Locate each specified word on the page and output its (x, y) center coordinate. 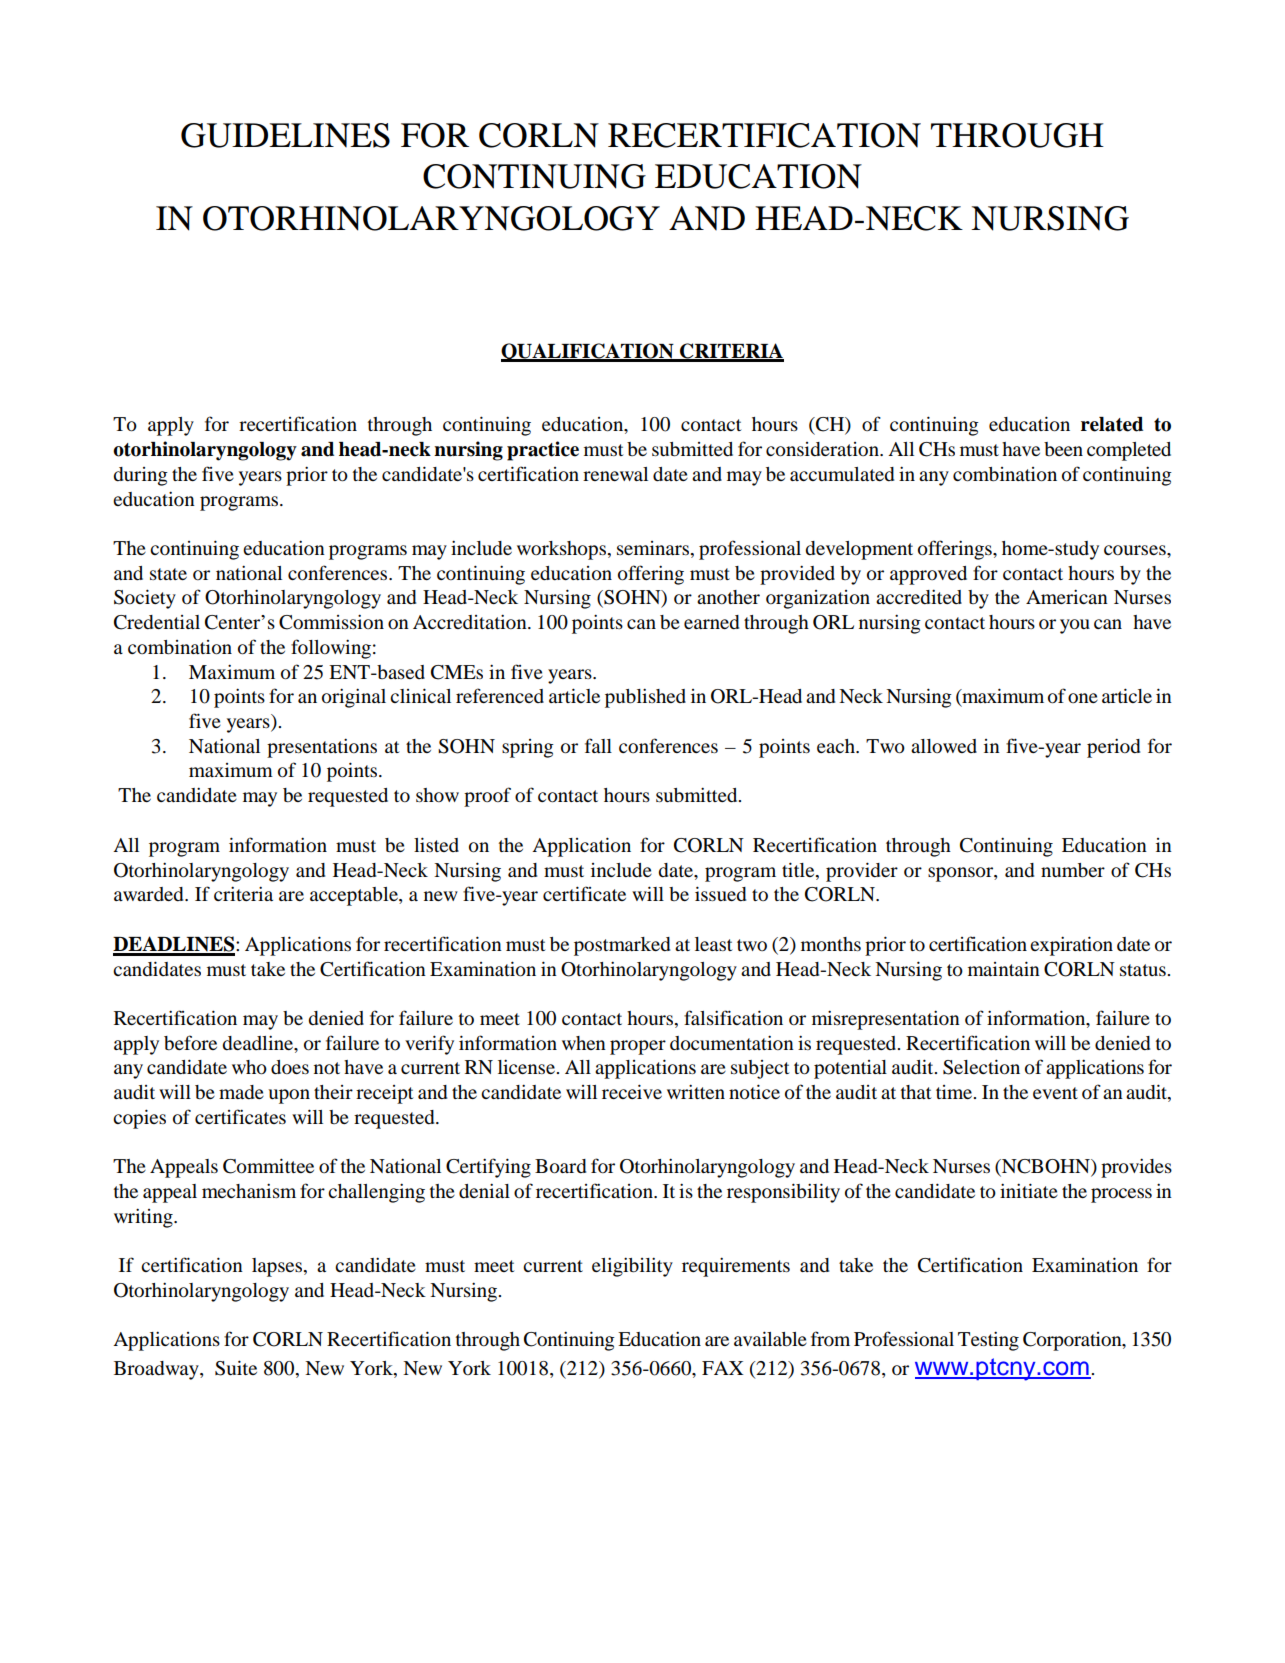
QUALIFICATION (588, 352)
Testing (988, 1341)
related (1112, 424)
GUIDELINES (285, 135)
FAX (723, 1368)
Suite (236, 1368)
